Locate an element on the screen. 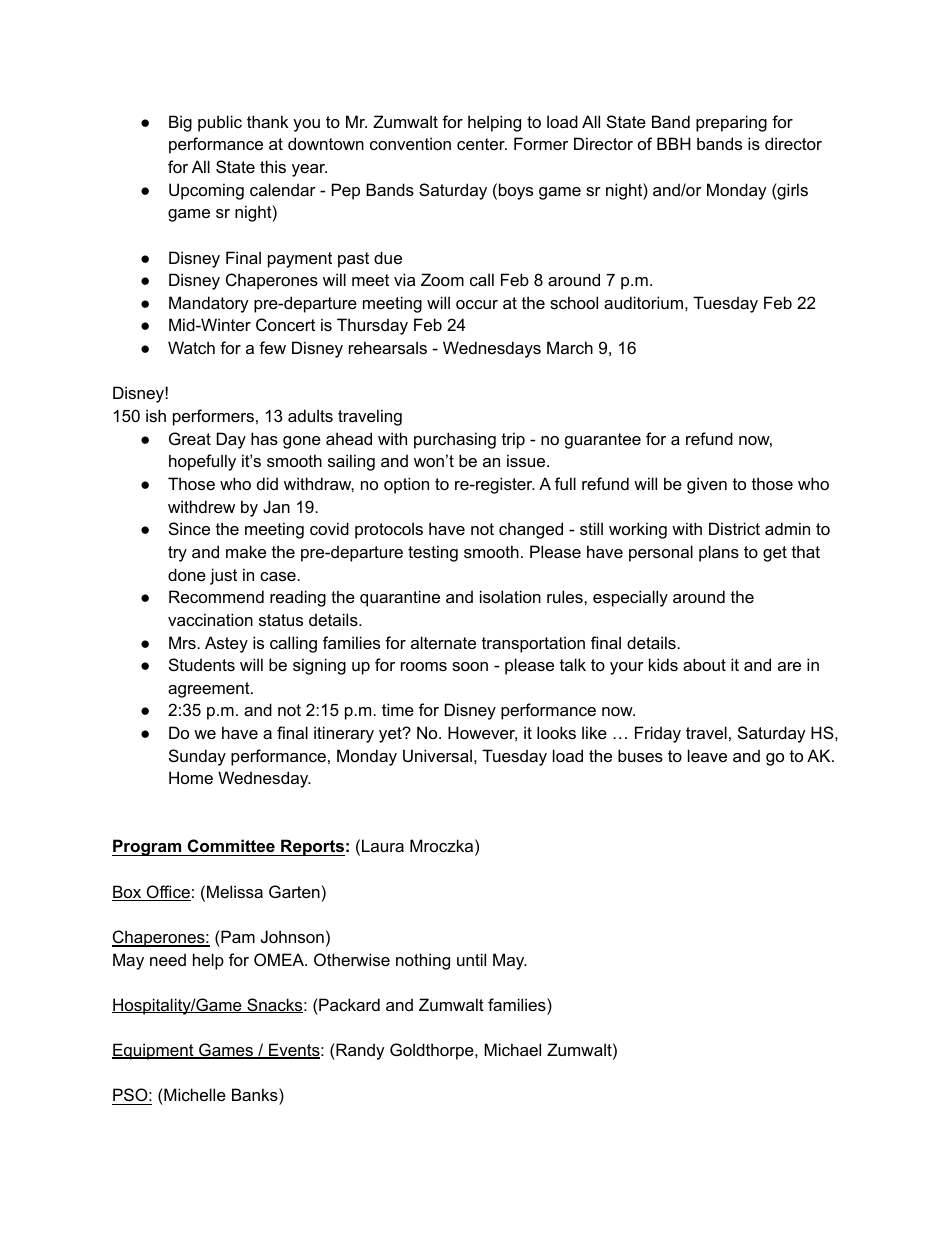  public is located at coordinates (220, 123).
